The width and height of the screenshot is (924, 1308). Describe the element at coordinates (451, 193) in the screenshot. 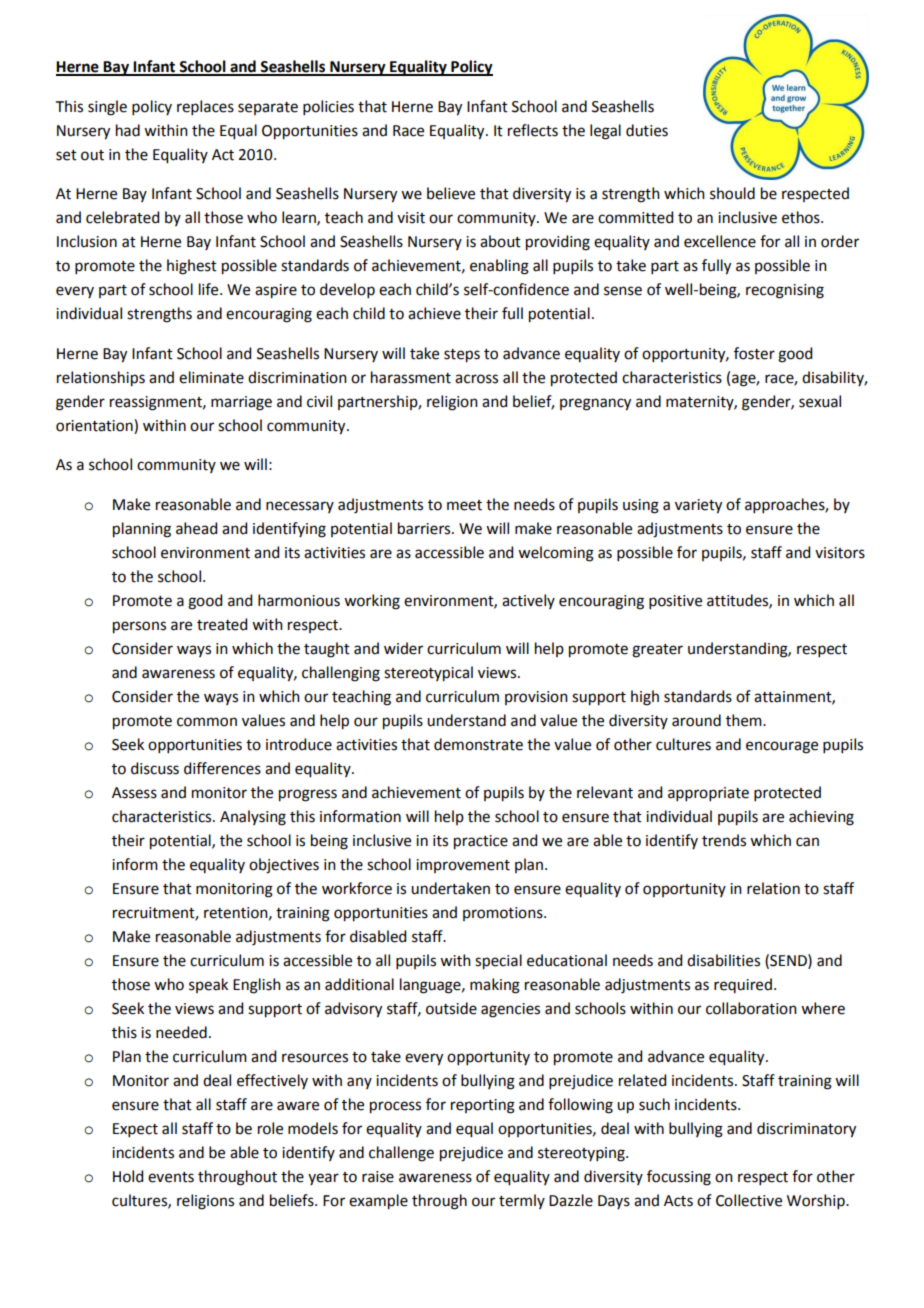

I see `believe` at that location.
